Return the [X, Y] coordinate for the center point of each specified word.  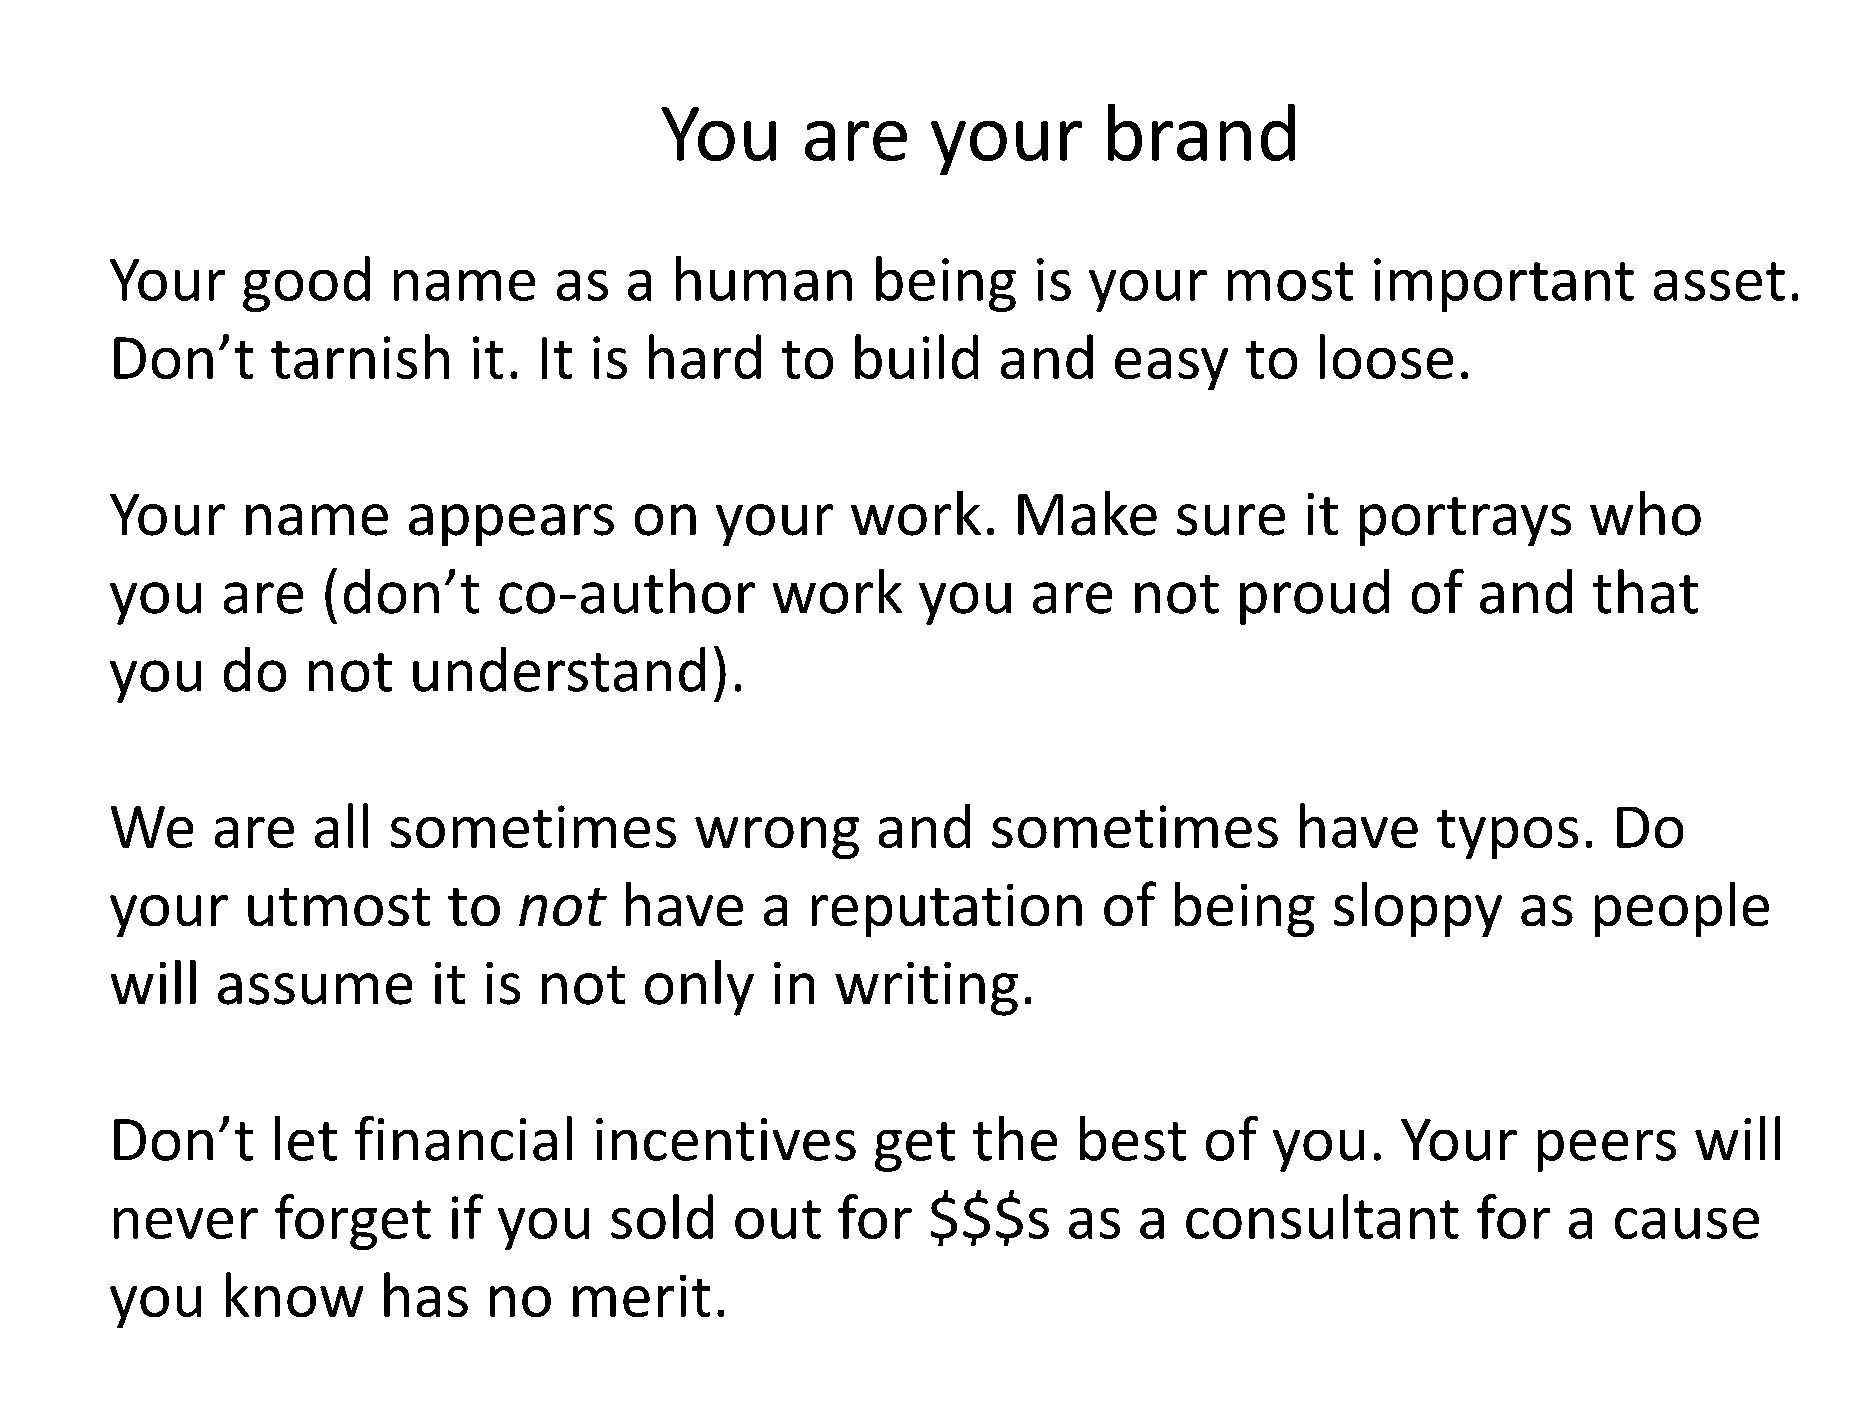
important [1504, 285]
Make [1087, 513]
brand [1201, 132]
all [341, 825]
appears [511, 525]
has [426, 1294]
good [306, 284]
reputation [947, 910]
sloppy [1418, 909]
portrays [1465, 521]
